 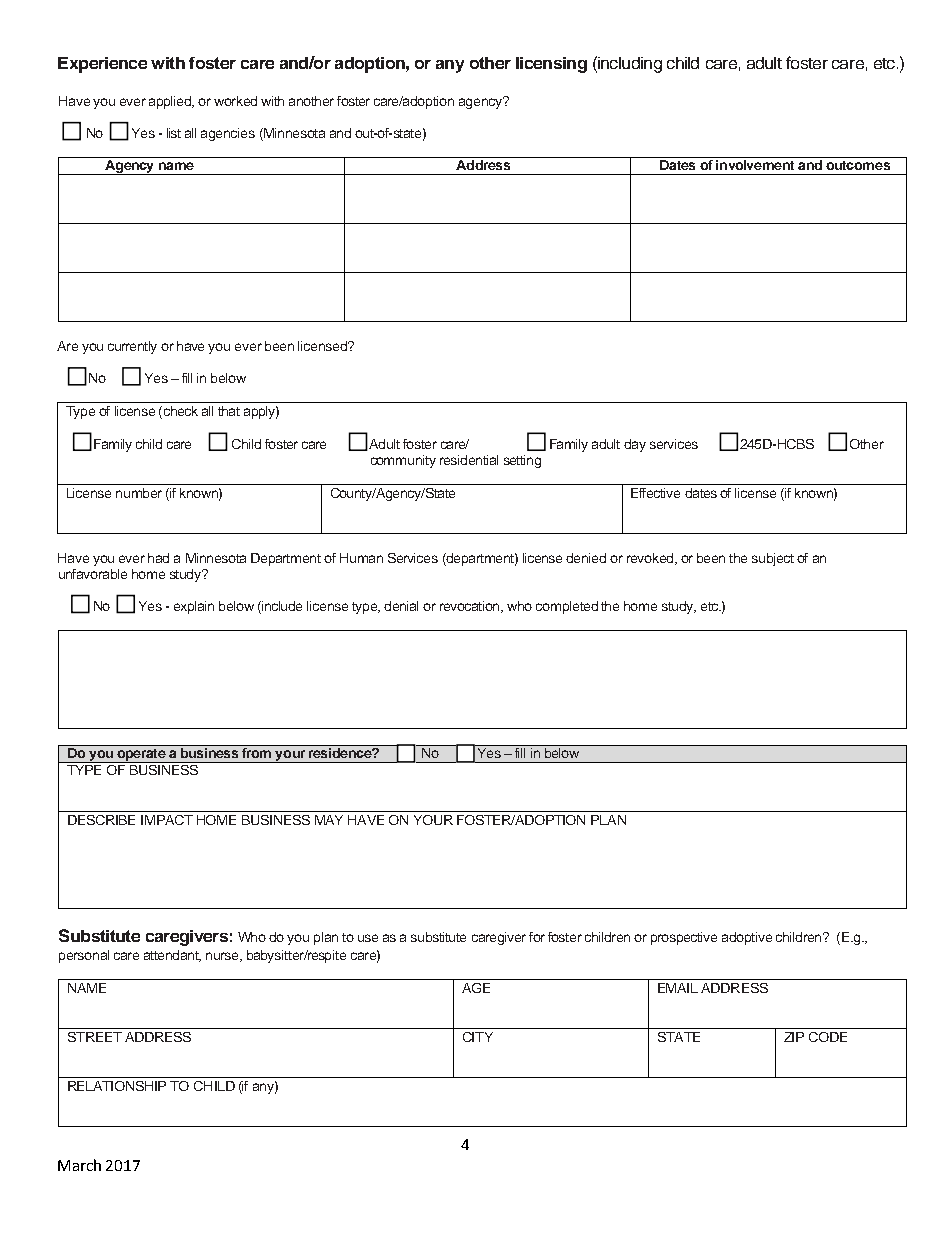 What do you see at coordinates (117, 1086) in the screenshot?
I see `RELATIONSHIP` at bounding box center [117, 1086].
